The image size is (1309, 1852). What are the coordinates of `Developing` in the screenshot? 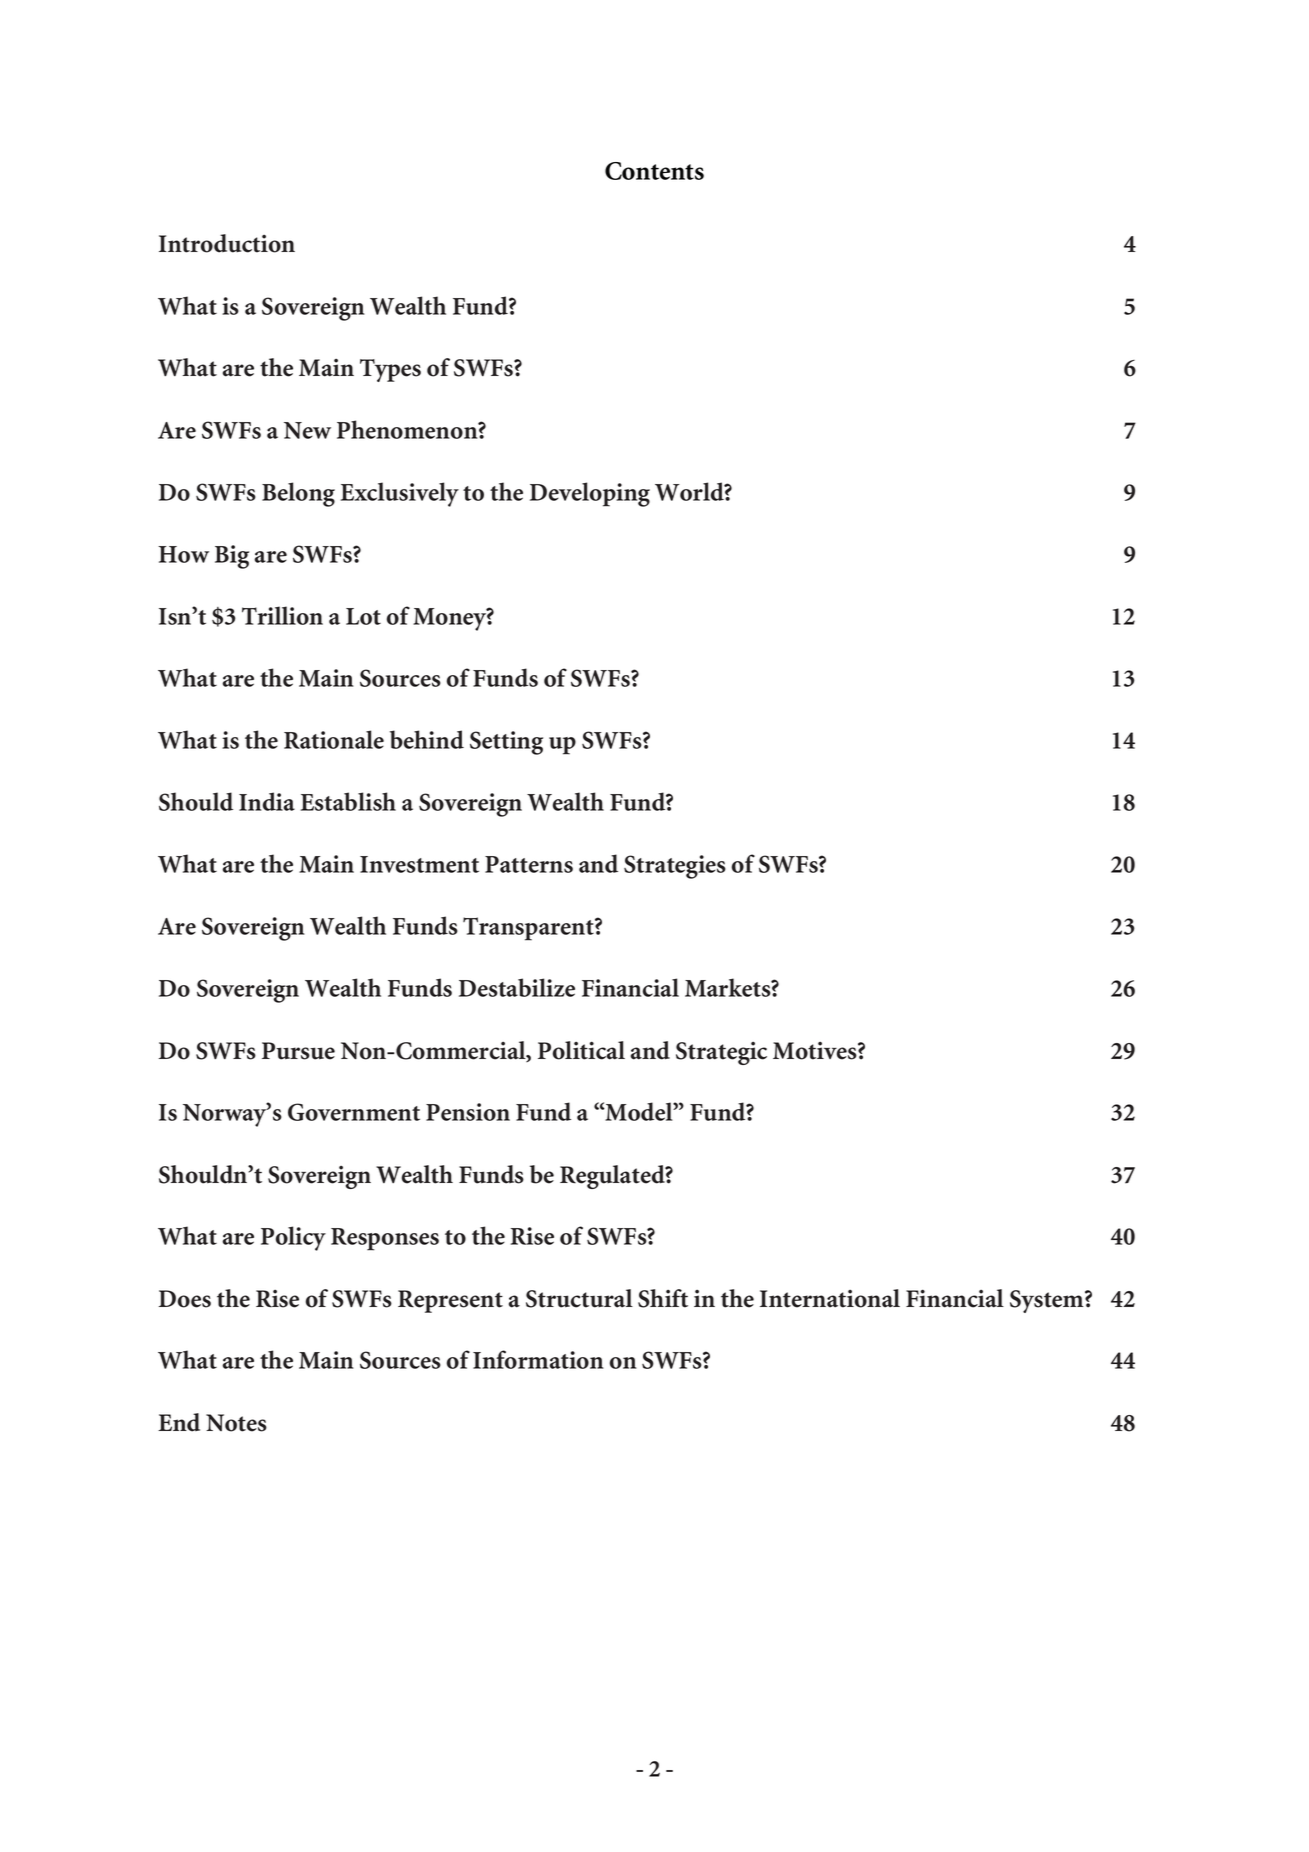 It's located at (590, 494).
